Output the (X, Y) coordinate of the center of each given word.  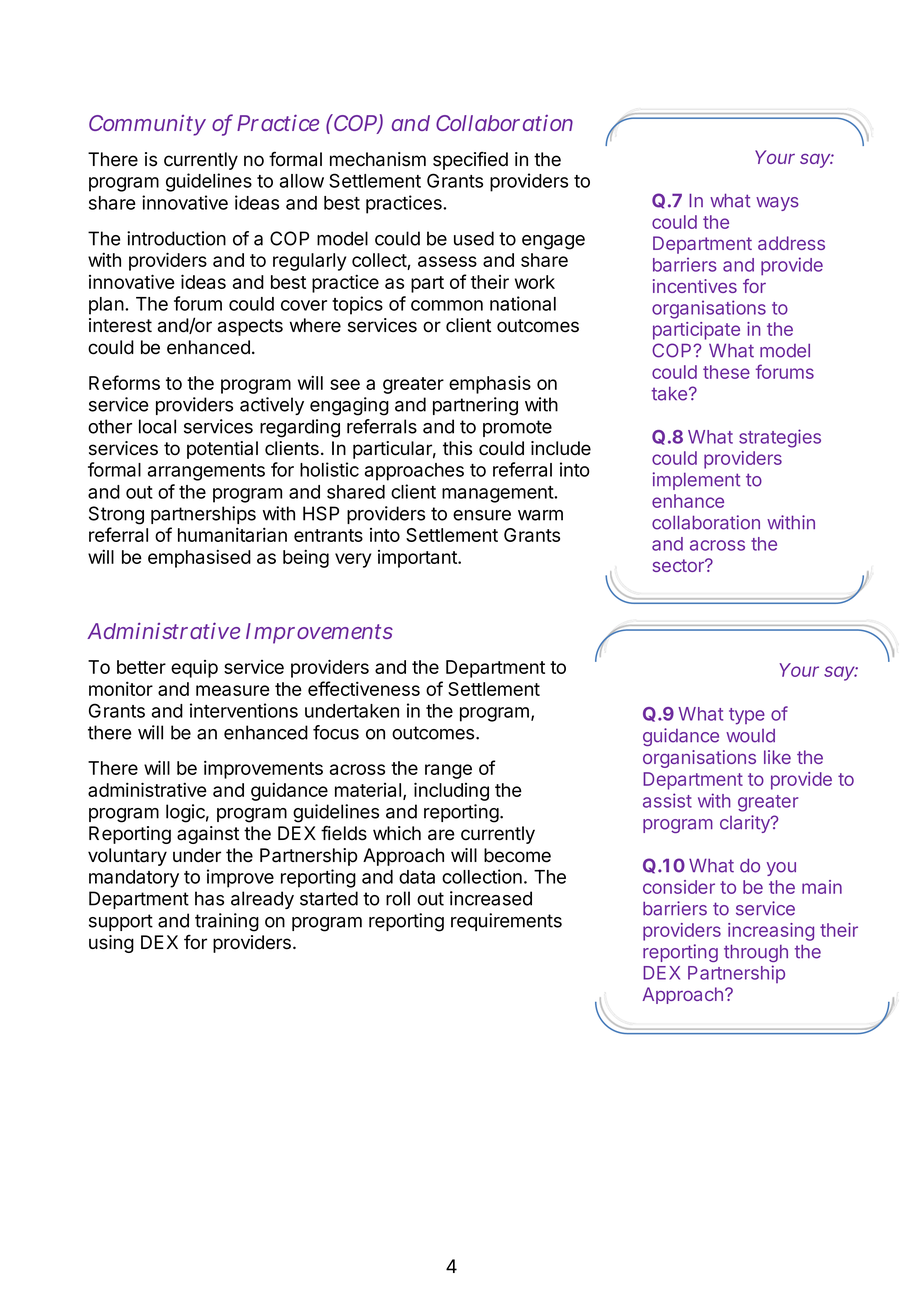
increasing (771, 932)
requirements (506, 922)
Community (147, 125)
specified (470, 161)
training (227, 922)
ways (777, 204)
